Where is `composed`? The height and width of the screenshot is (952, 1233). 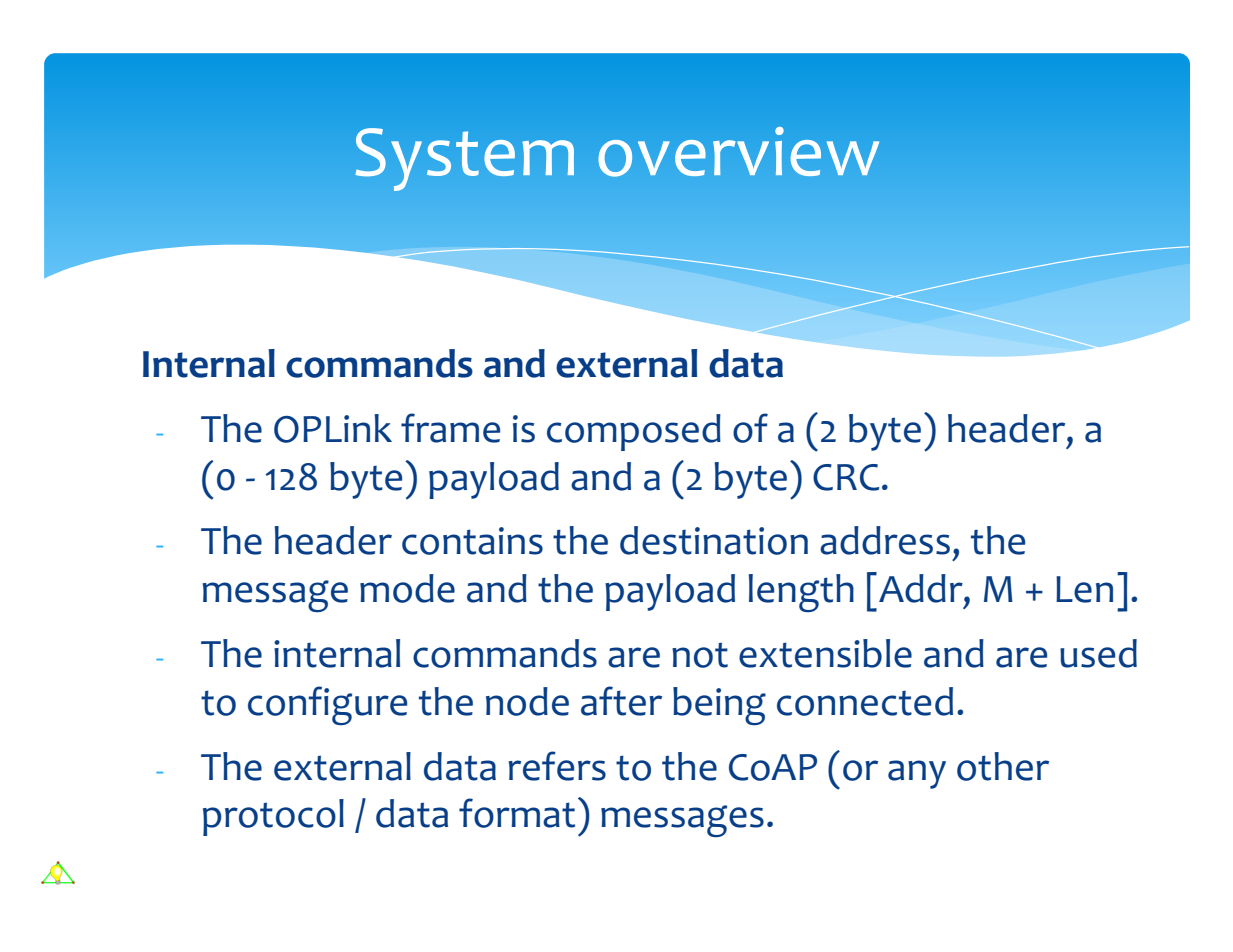
composed is located at coordinates (634, 432).
